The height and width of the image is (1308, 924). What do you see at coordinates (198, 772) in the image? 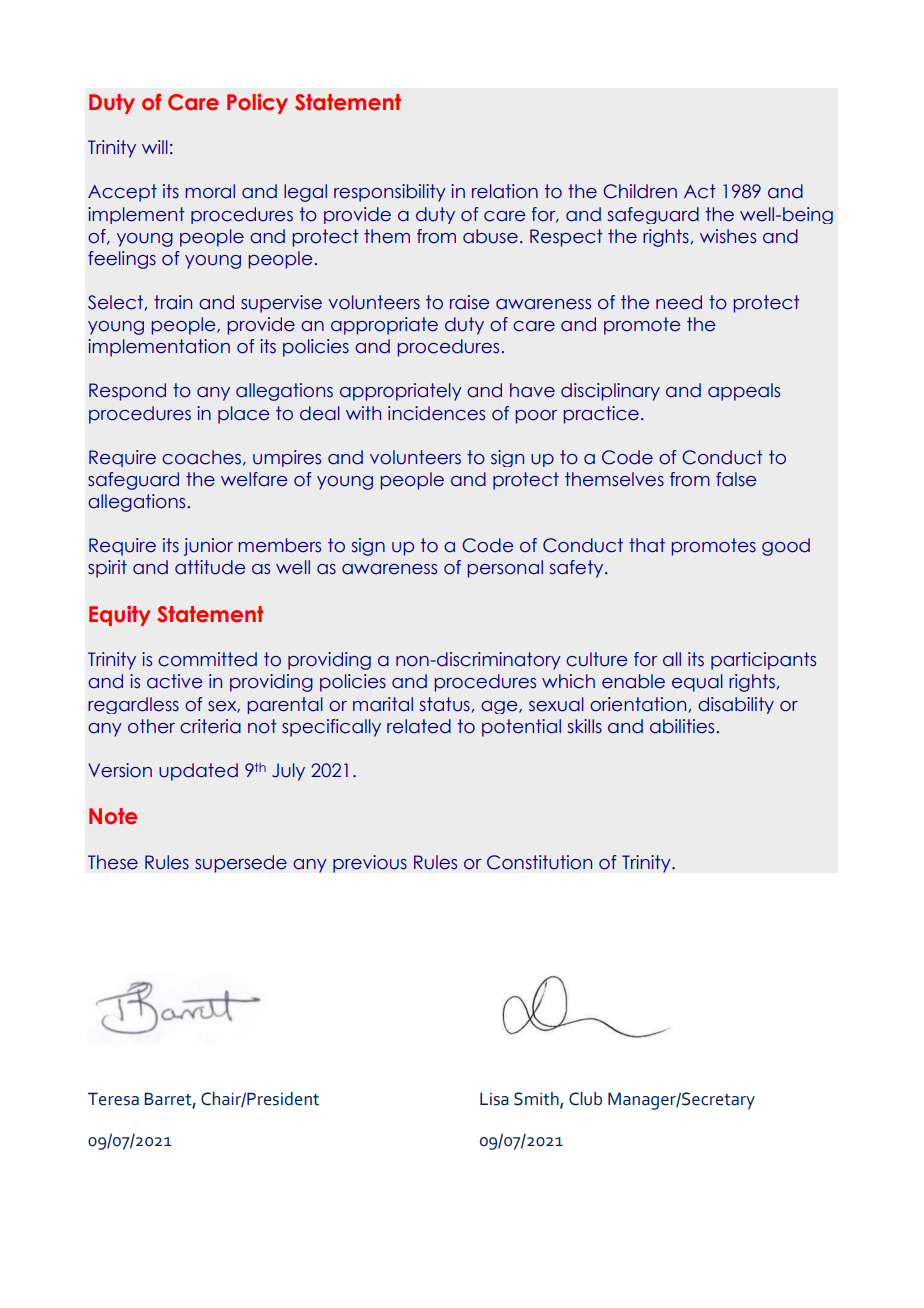
I see `updated` at bounding box center [198, 772].
